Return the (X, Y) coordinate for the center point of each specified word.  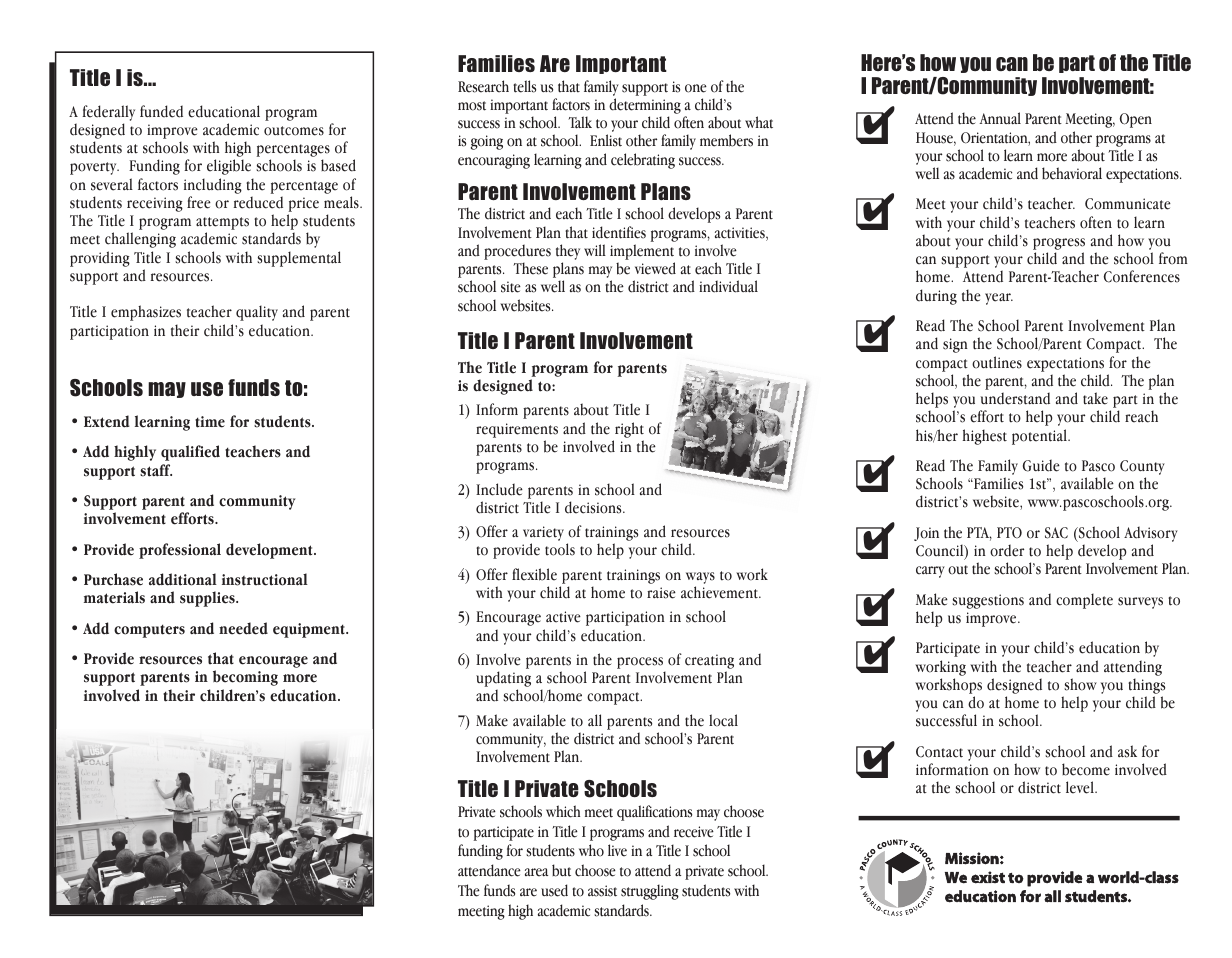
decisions (594, 507)
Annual (1000, 118)
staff (156, 470)
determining (645, 106)
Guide (1041, 465)
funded (161, 111)
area (536, 872)
